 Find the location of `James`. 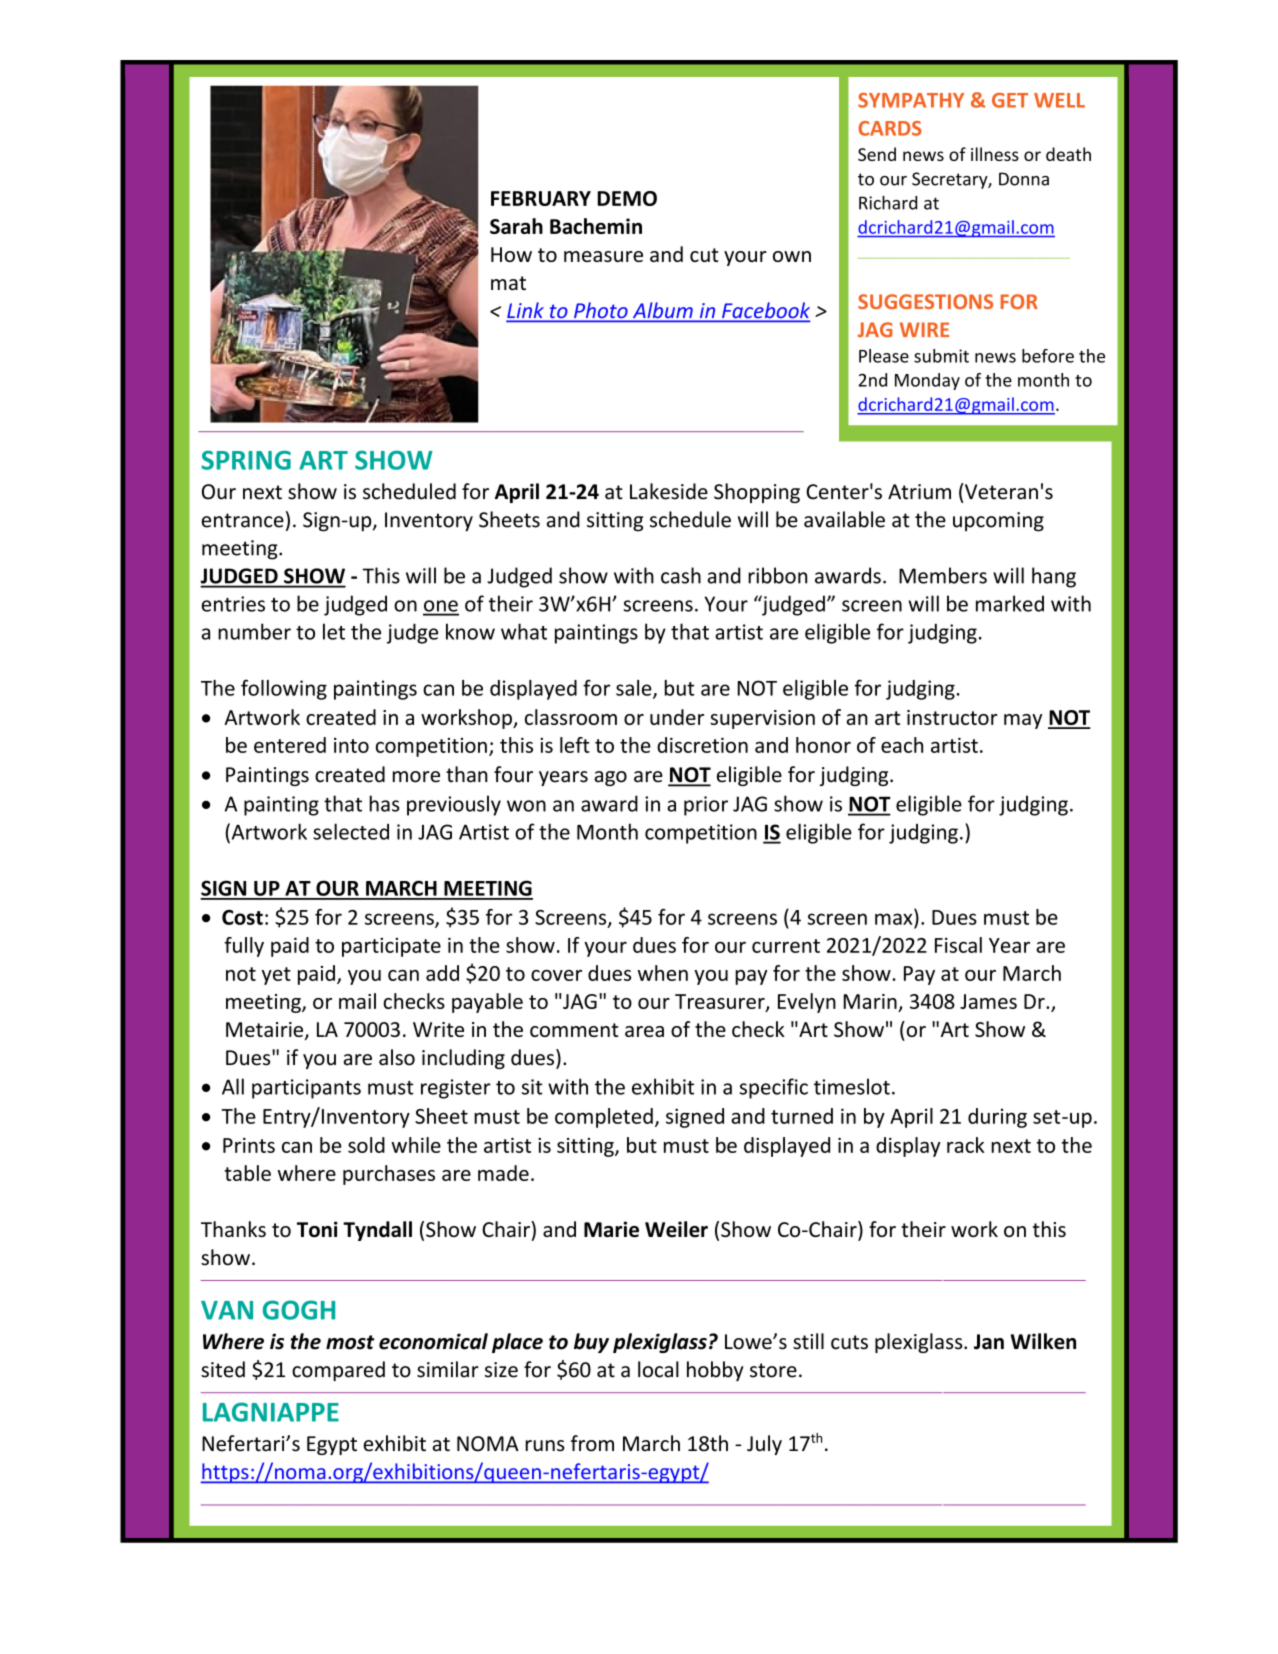

James is located at coordinates (988, 1001).
